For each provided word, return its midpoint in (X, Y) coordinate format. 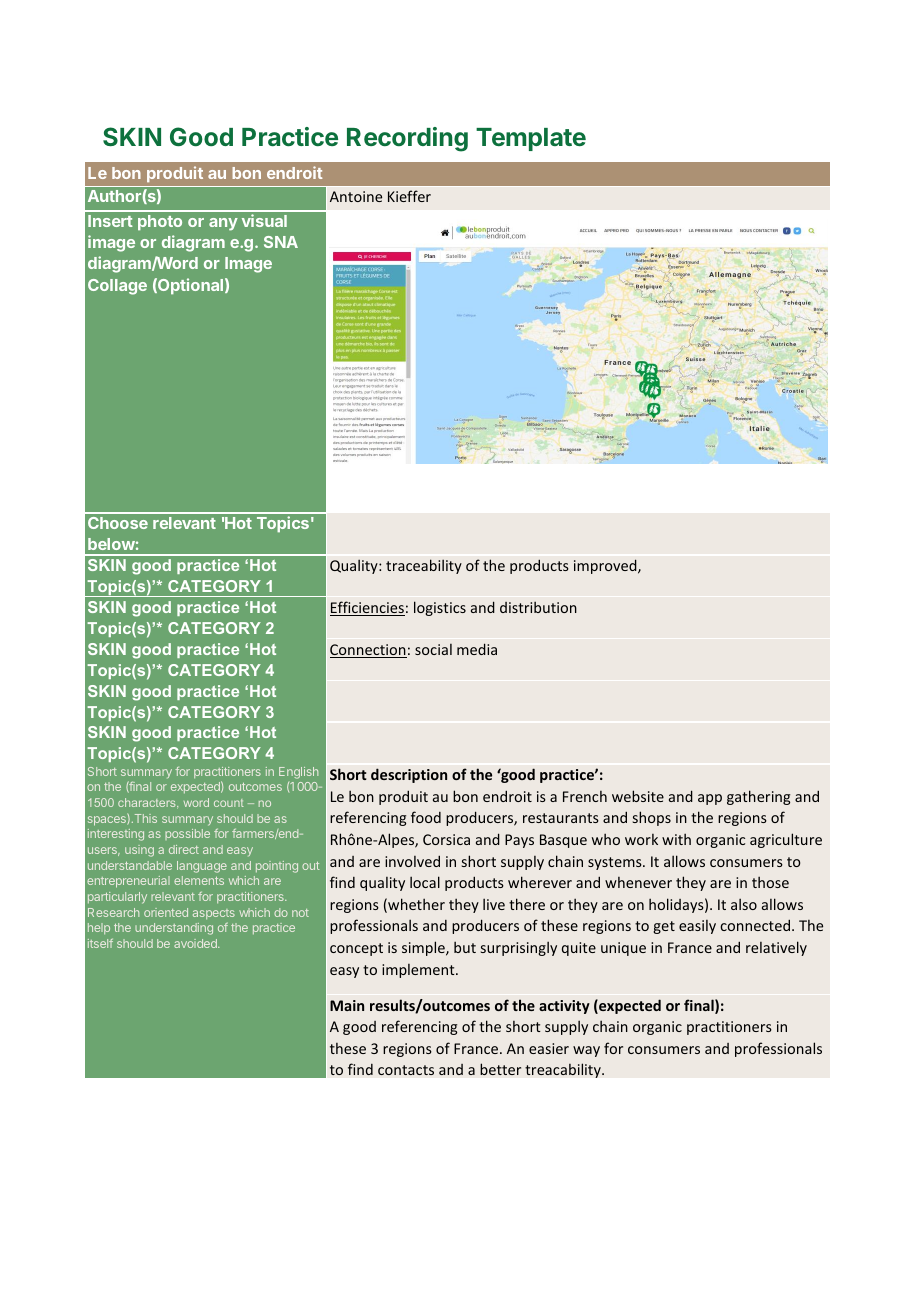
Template (531, 139)
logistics (440, 608)
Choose (118, 523)
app (710, 799)
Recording (407, 139)
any (223, 224)
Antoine (356, 196)
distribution (538, 607)
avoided (196, 943)
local (425, 882)
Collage (117, 287)
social (433, 649)
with (676, 839)
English (298, 773)
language (202, 867)
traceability (424, 566)
